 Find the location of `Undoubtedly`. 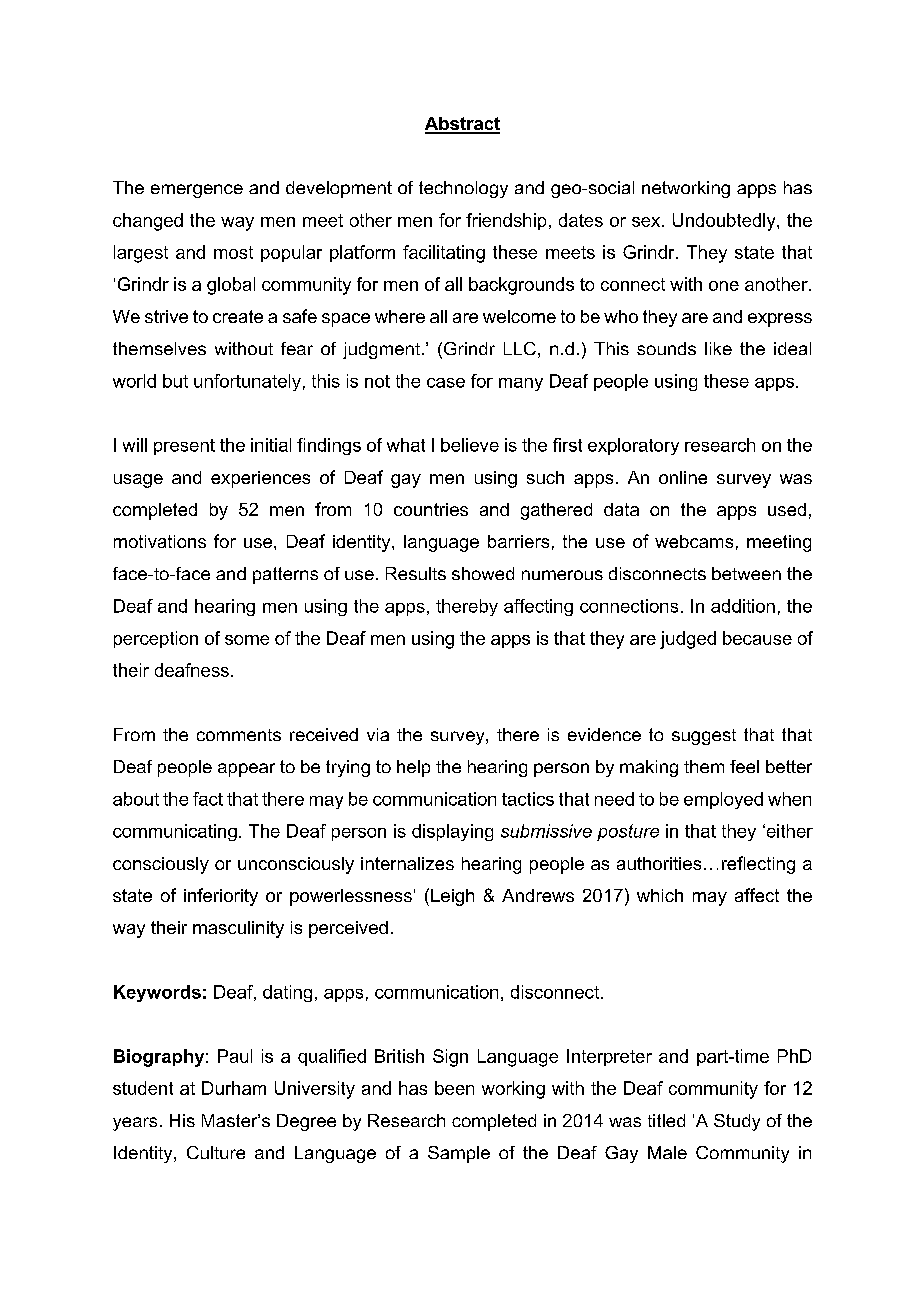

Undoubtedly is located at coordinates (725, 222).
